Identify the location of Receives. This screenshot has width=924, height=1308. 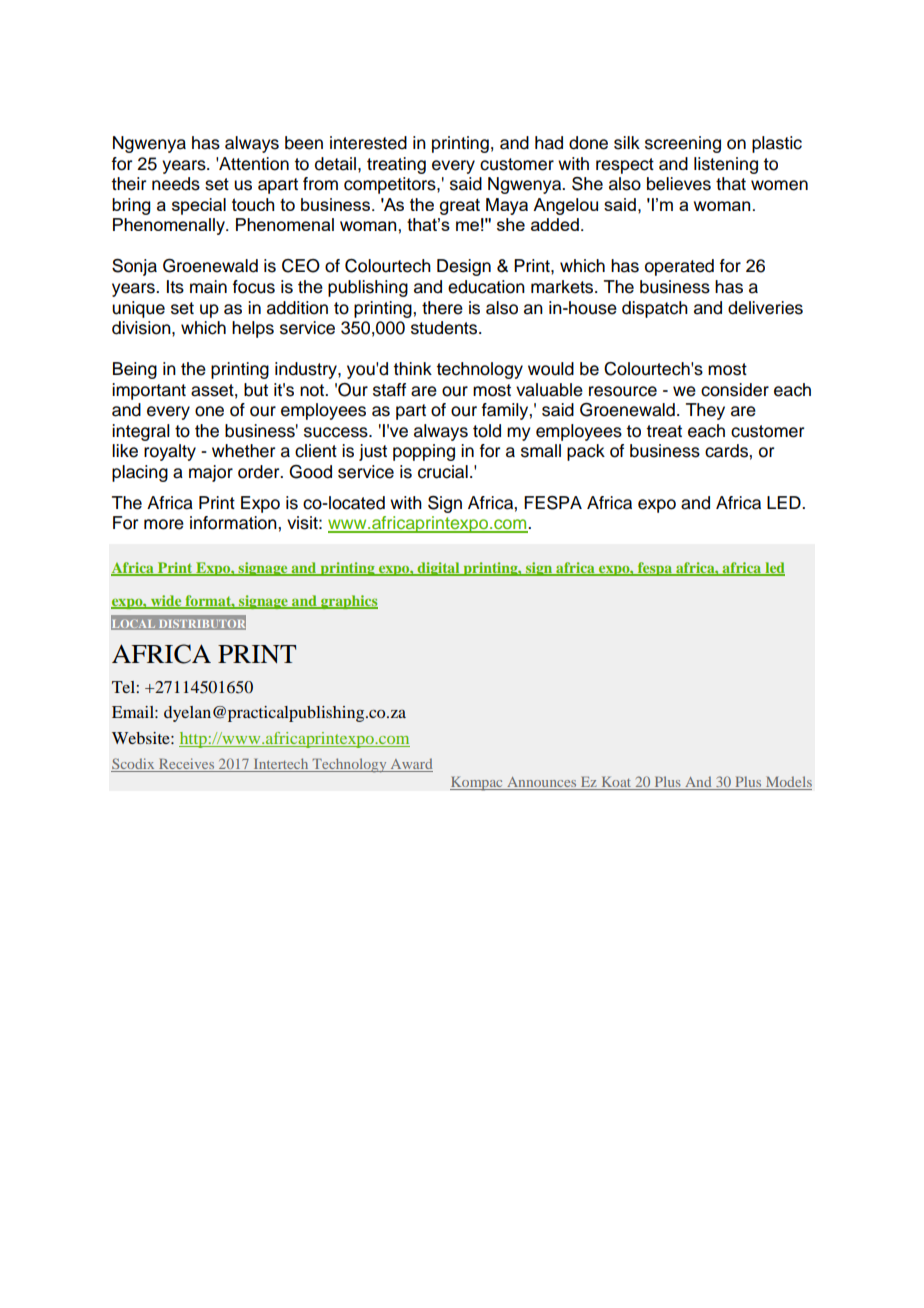
(187, 765).
